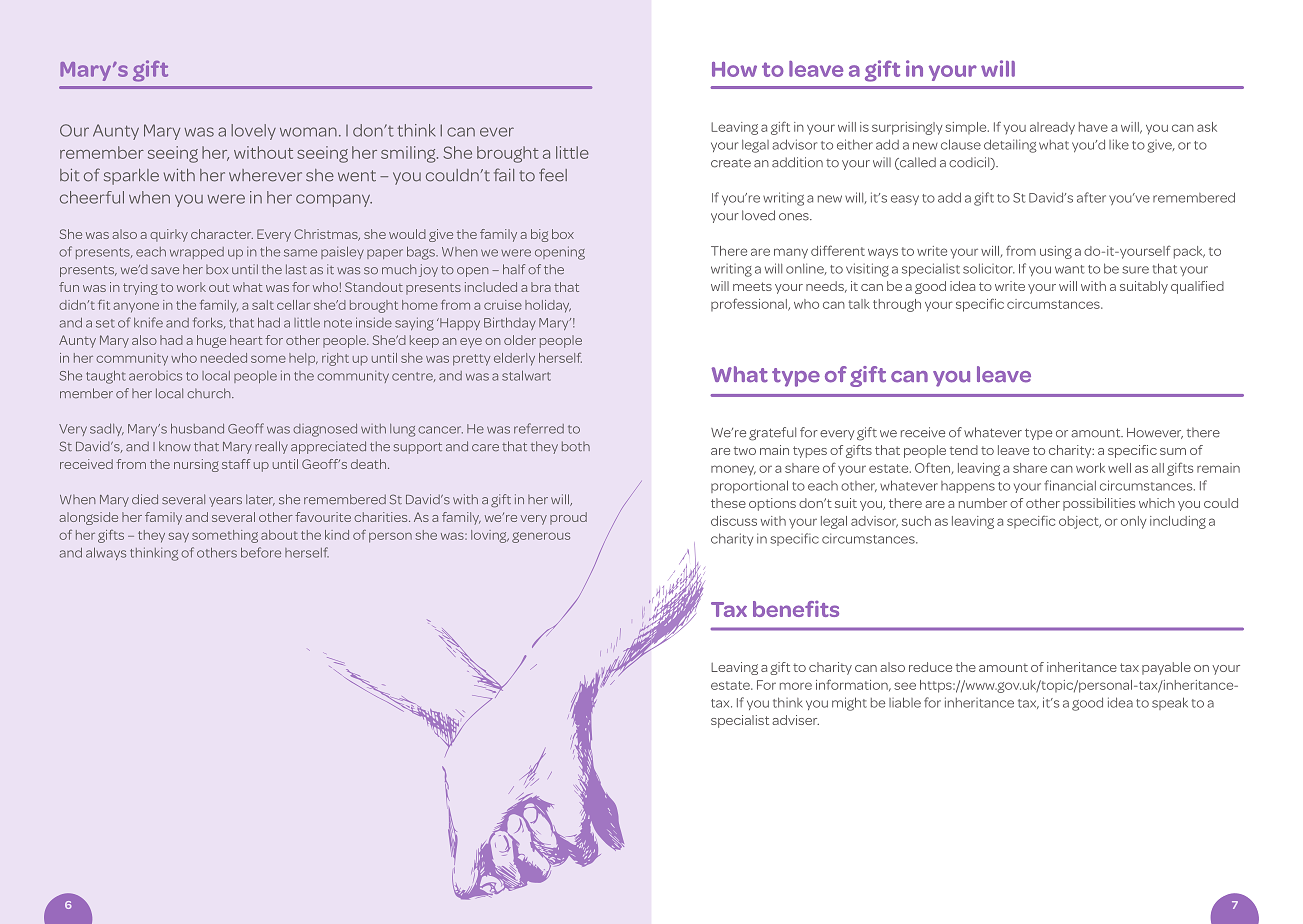  Describe the element at coordinates (731, 163) in the document. I see `create` at that location.
